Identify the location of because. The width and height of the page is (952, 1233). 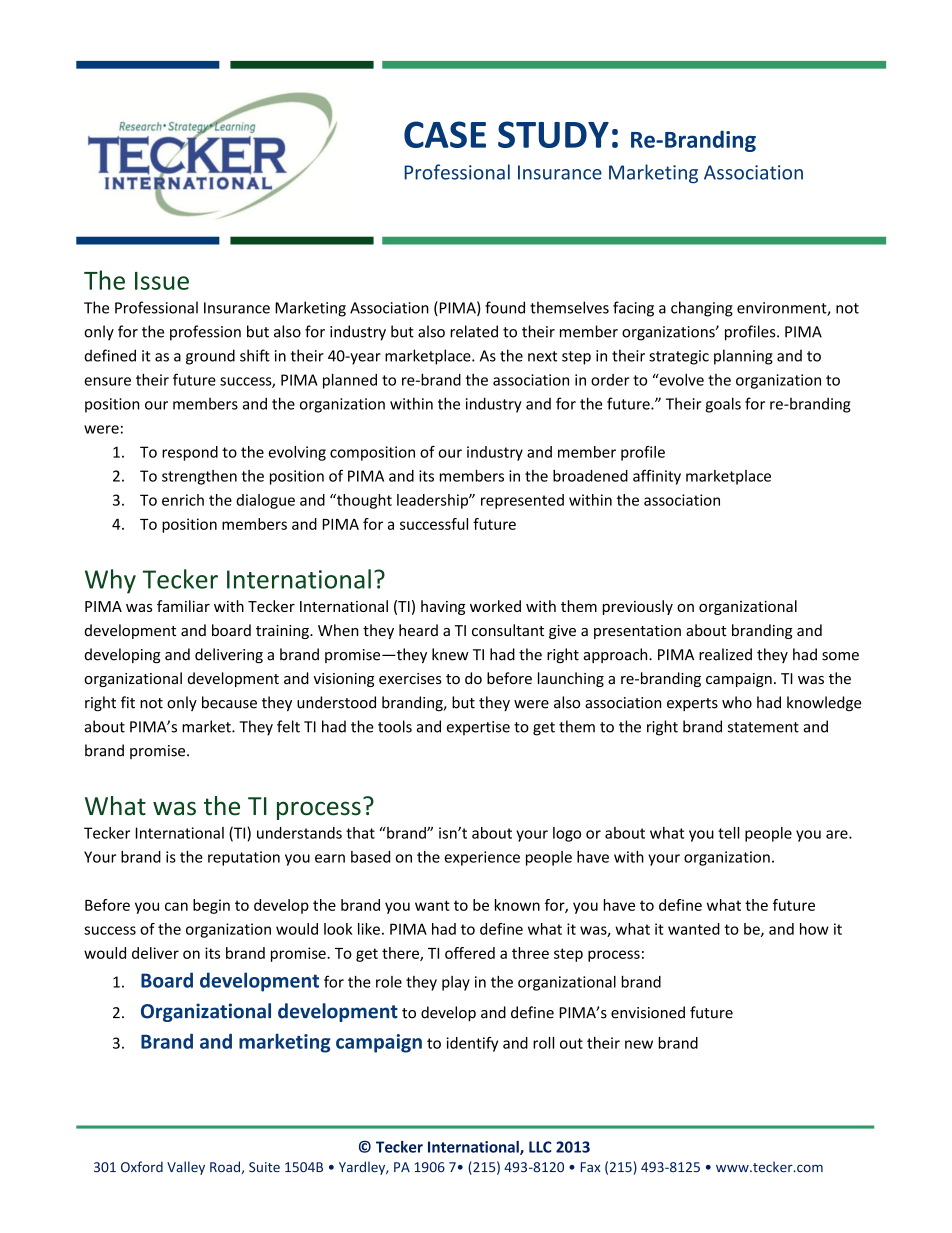
(229, 702).
